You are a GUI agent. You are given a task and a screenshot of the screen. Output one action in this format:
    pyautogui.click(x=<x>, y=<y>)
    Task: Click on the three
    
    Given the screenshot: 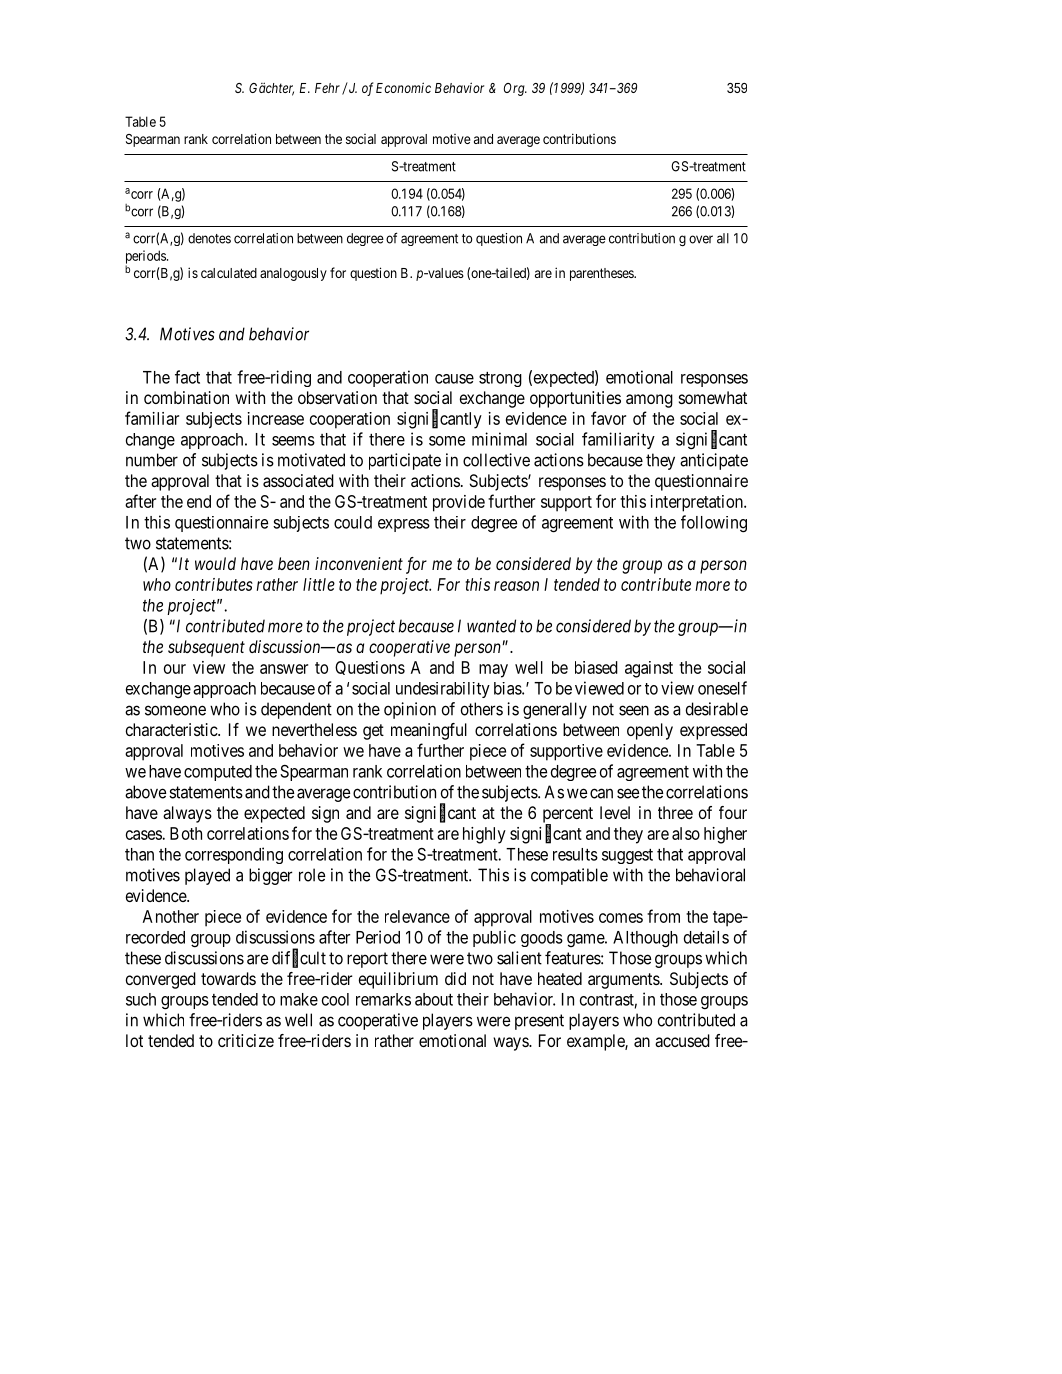 What is the action you would take?
    pyautogui.click(x=675, y=812)
